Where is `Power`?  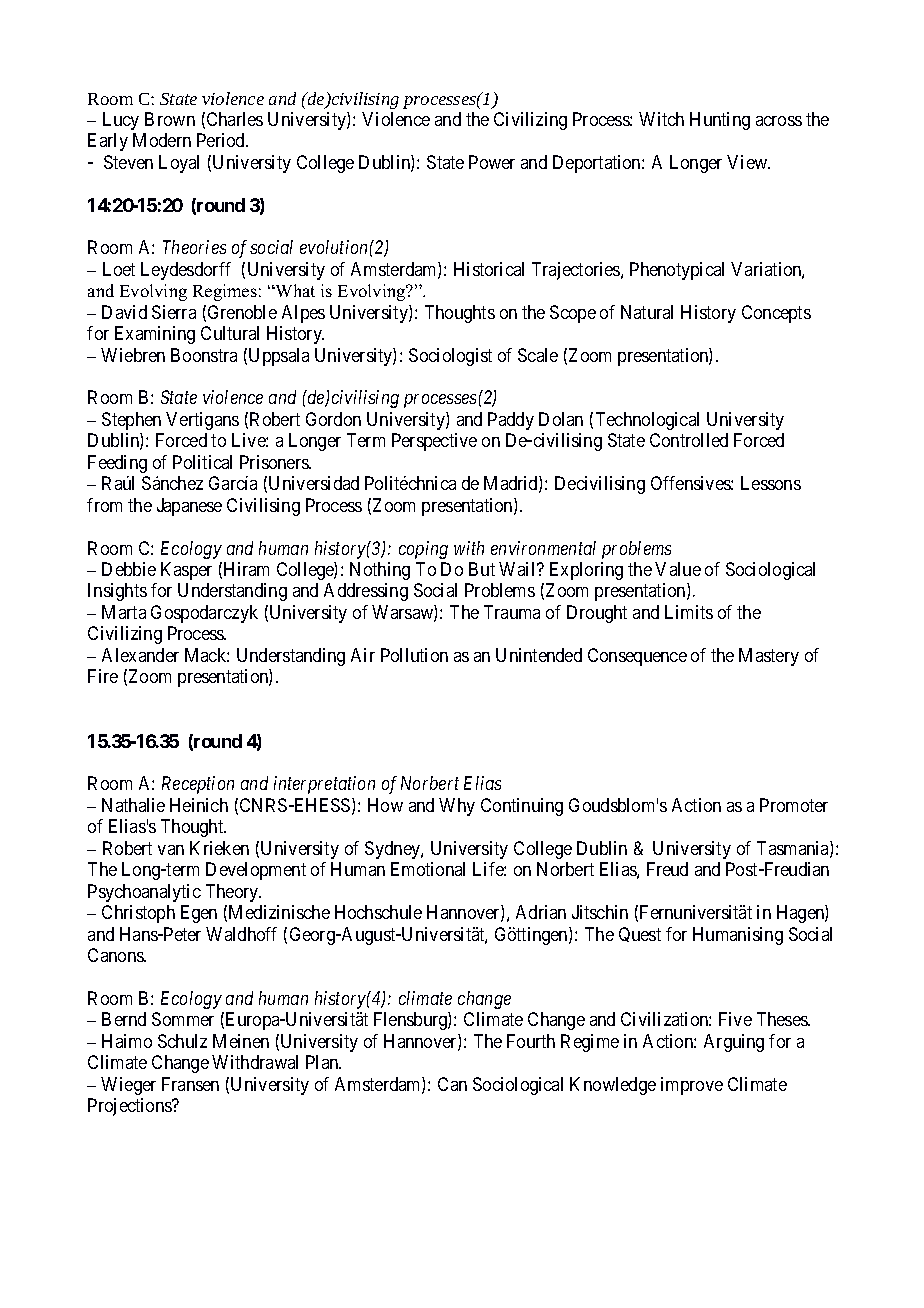 Power is located at coordinates (492, 162).
